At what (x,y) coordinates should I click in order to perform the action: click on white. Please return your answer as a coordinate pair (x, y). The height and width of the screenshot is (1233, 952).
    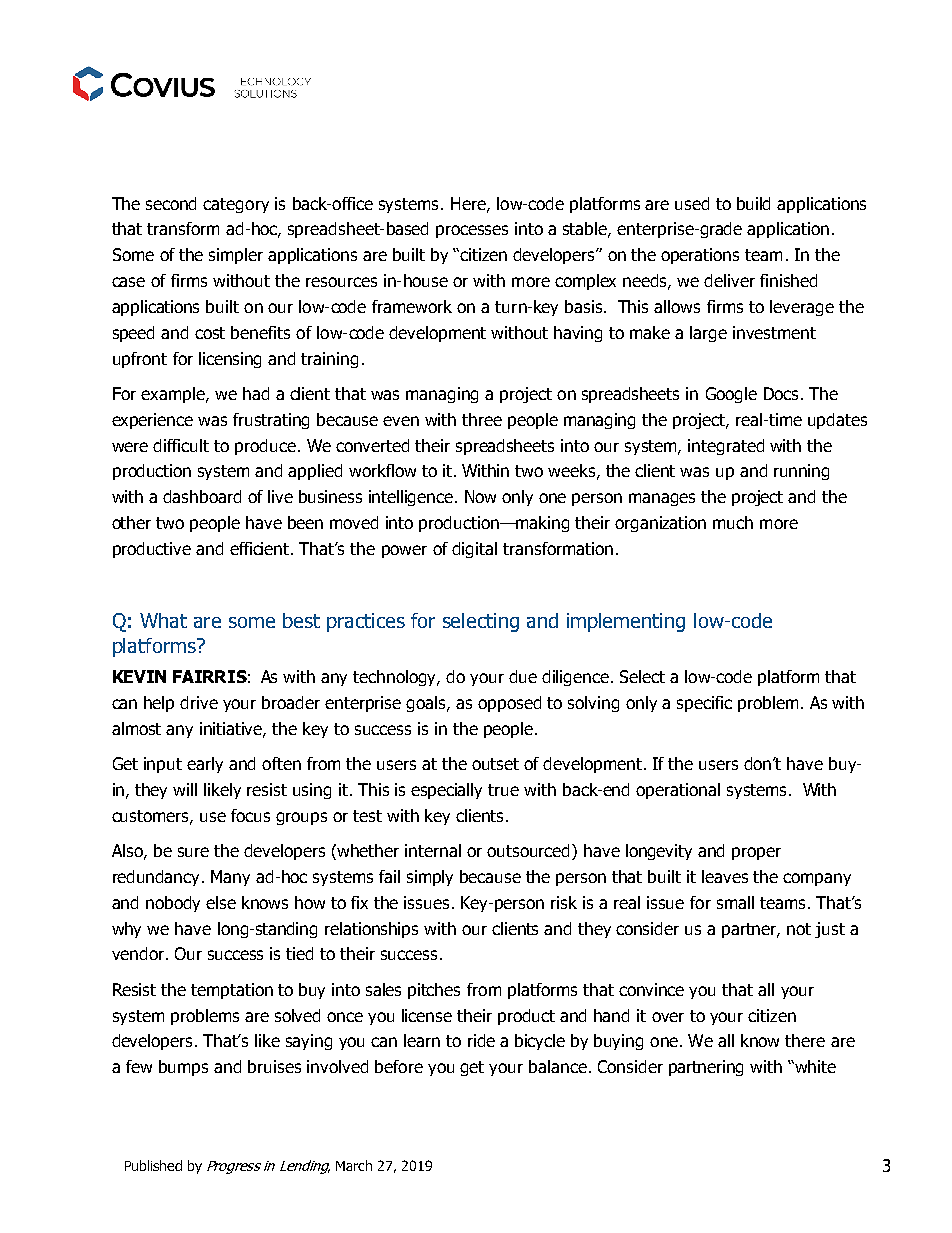
    Looking at the image, I should click on (814, 1066).
